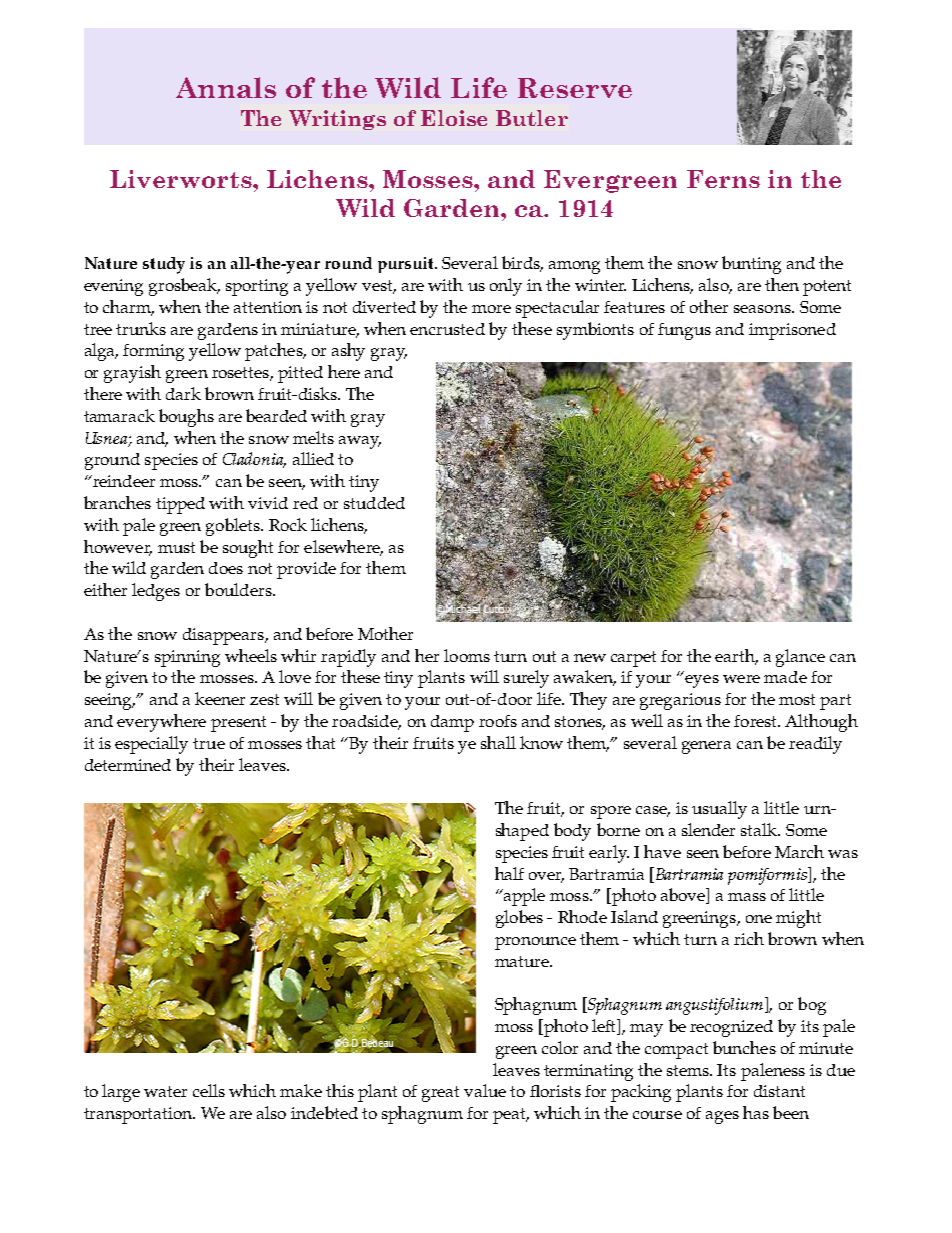  I want to click on boughs, so click(186, 418).
